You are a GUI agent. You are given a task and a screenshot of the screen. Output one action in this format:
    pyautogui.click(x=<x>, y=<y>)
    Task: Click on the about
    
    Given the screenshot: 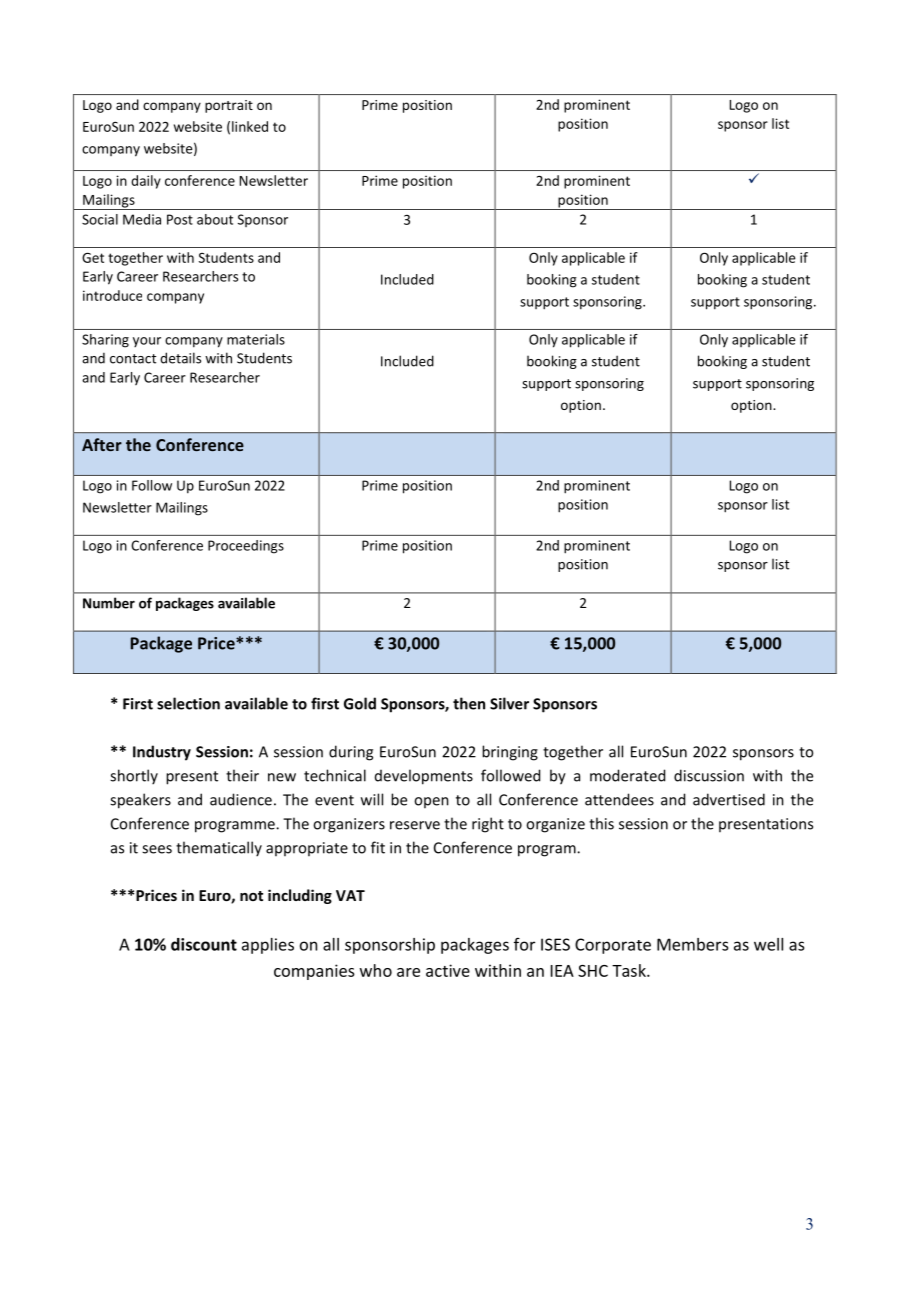 What is the action you would take?
    pyautogui.click(x=215, y=219)
